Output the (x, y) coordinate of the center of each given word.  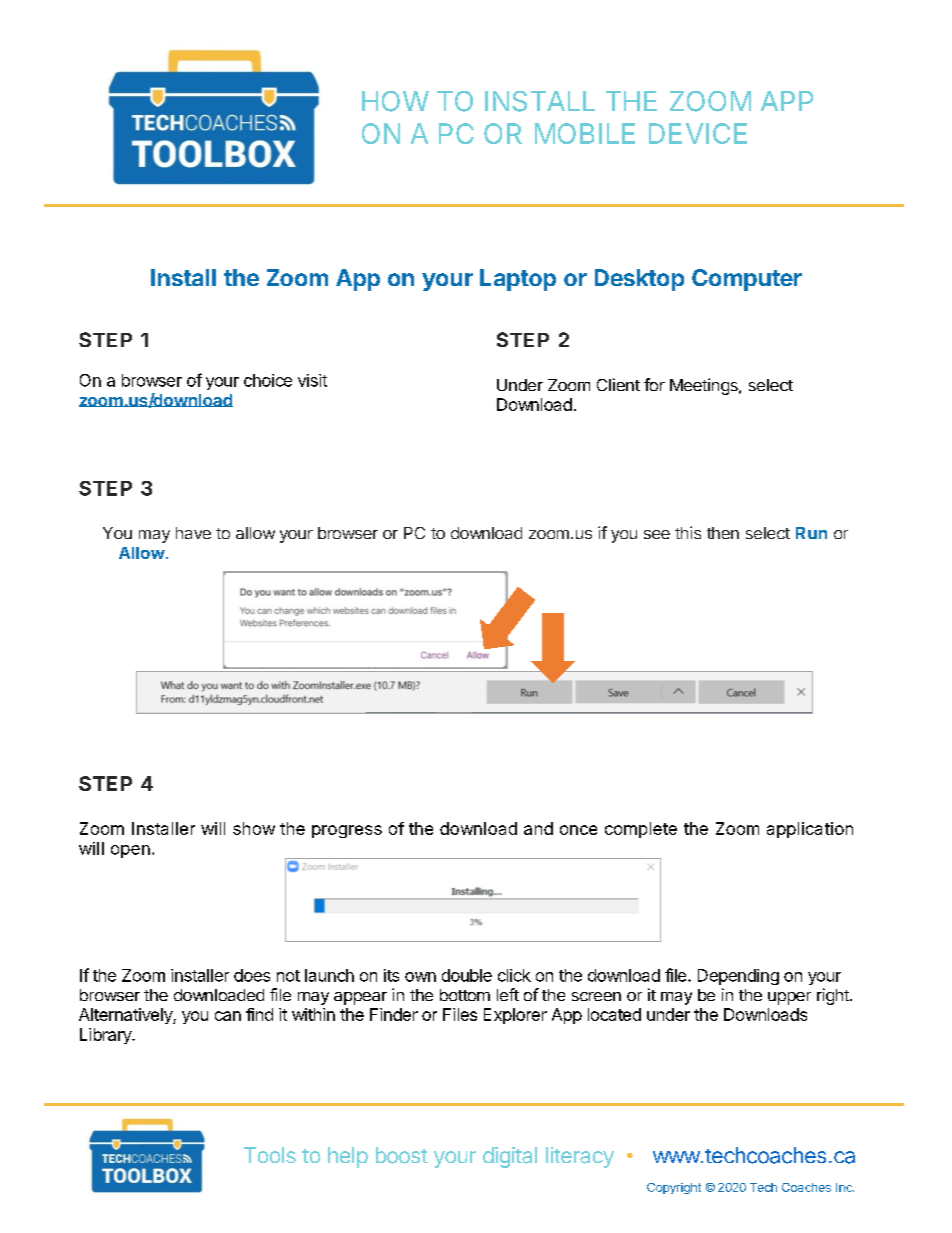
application (810, 830)
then (723, 533)
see (657, 534)
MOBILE (585, 133)
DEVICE (698, 133)
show (254, 828)
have (193, 533)
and (538, 828)
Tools (270, 1155)
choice (268, 380)
